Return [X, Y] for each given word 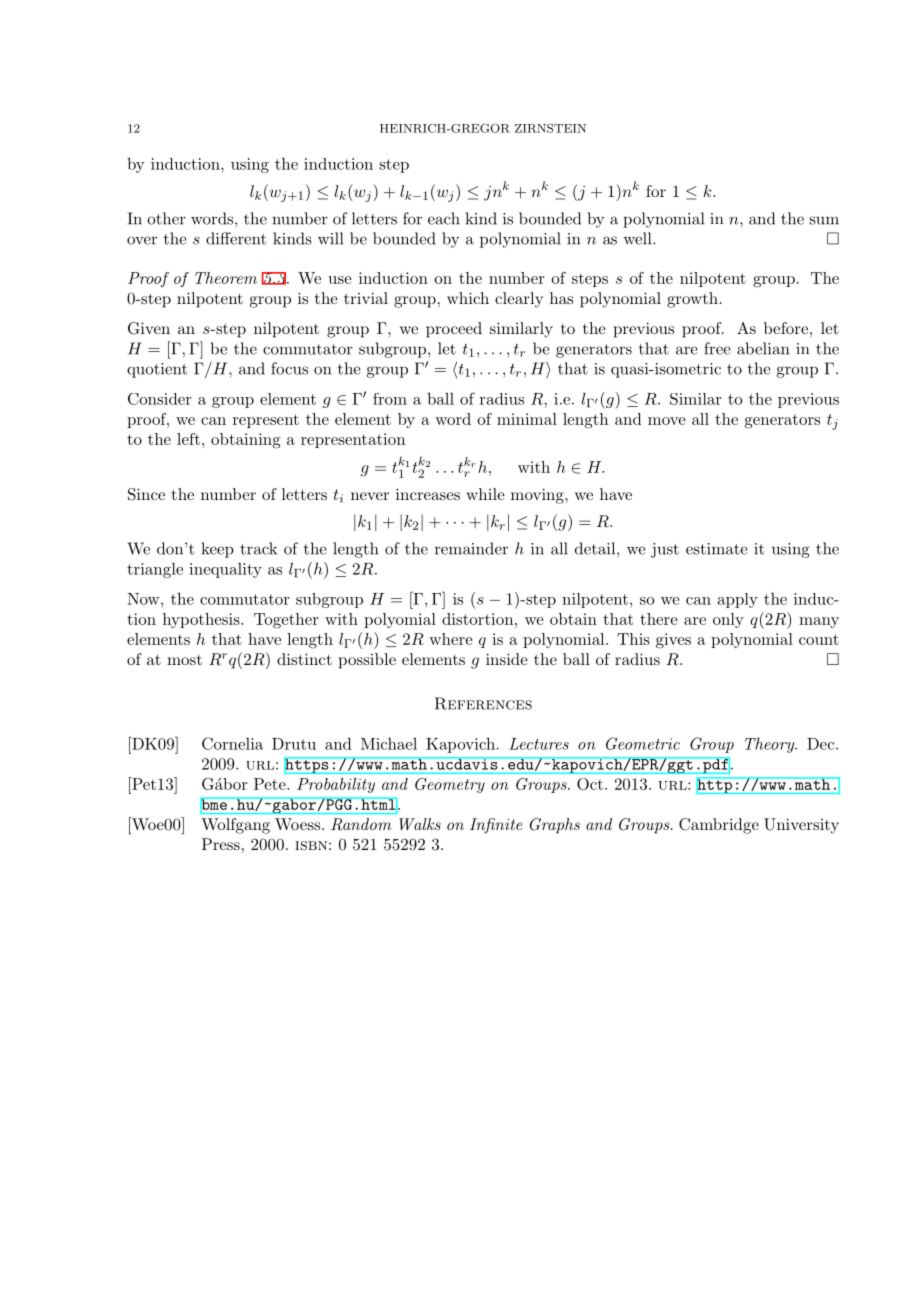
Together [286, 621]
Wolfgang [235, 826]
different [236, 238]
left [188, 439]
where [451, 639]
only [728, 620]
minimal [527, 419]
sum [824, 220]
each [444, 218]
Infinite [496, 826]
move [667, 421]
